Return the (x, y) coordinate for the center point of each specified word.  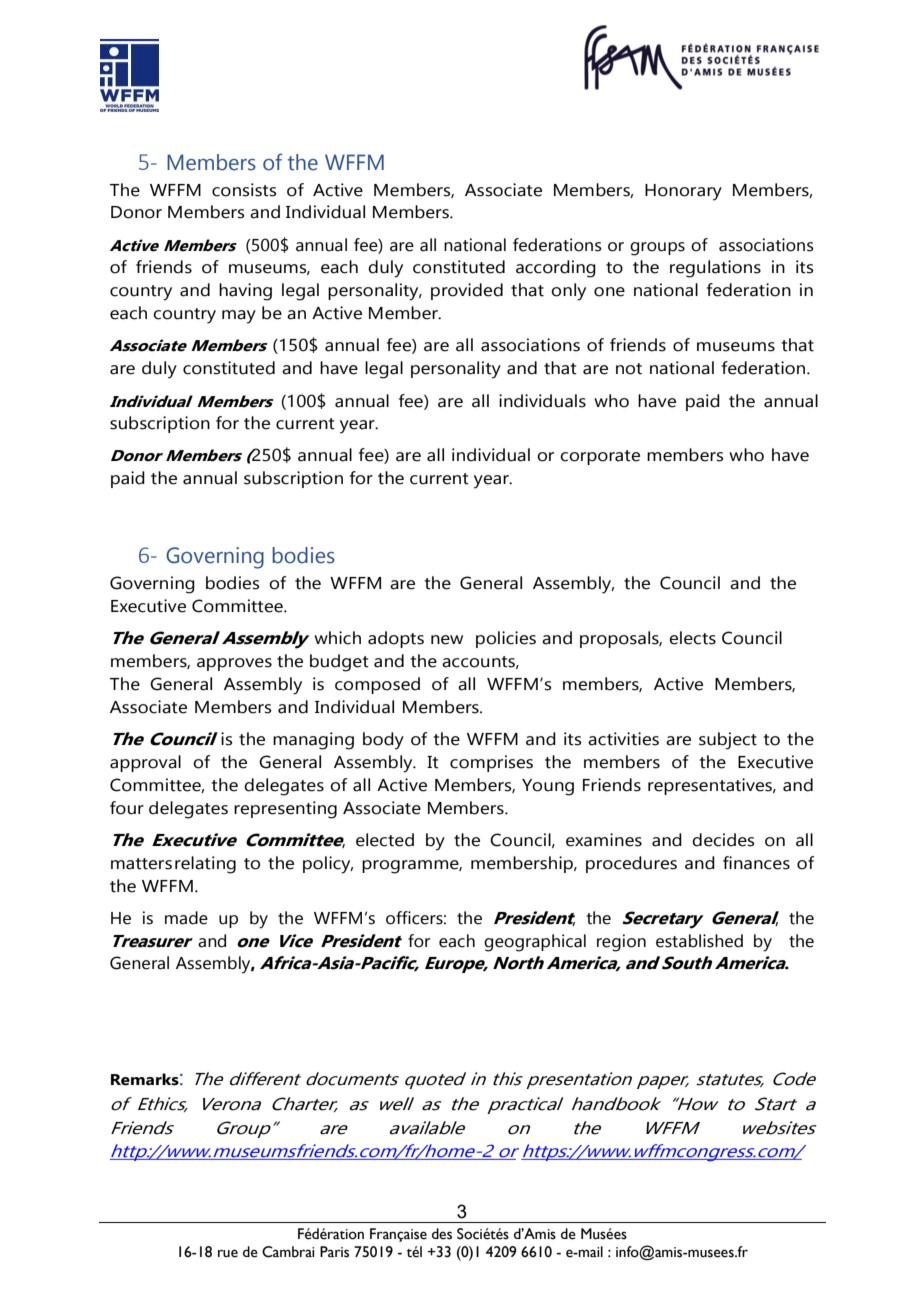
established (699, 941)
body (383, 741)
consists (244, 190)
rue (228, 1253)
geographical (535, 943)
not (629, 369)
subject (728, 741)
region (621, 943)
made (186, 918)
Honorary (683, 192)
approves (234, 664)
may (239, 317)
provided (467, 291)
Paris (334, 1252)
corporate (600, 457)
